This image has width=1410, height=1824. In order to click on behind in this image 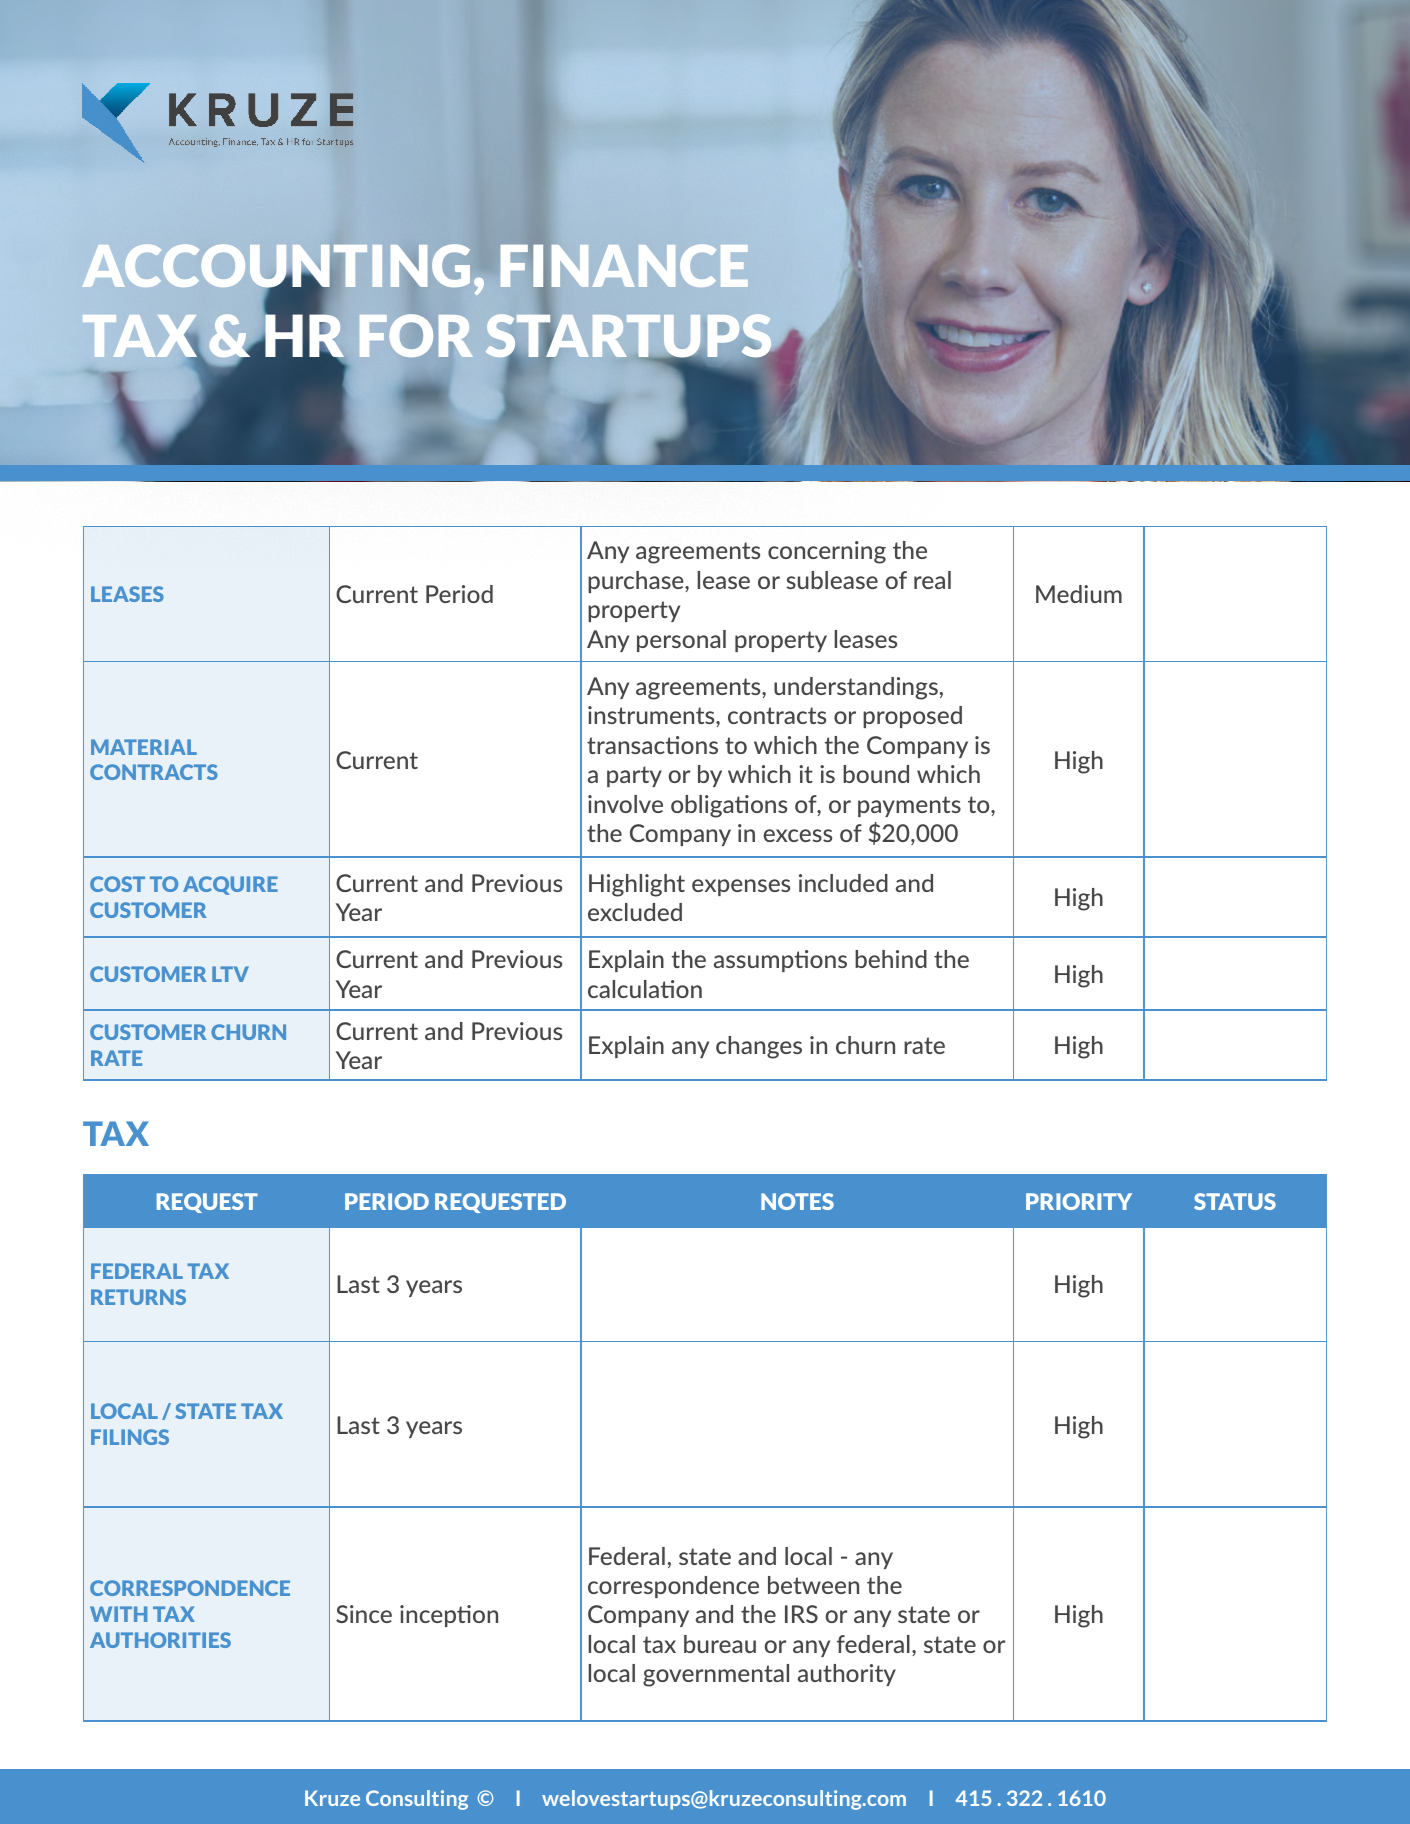, I will do `click(891, 959)`.
